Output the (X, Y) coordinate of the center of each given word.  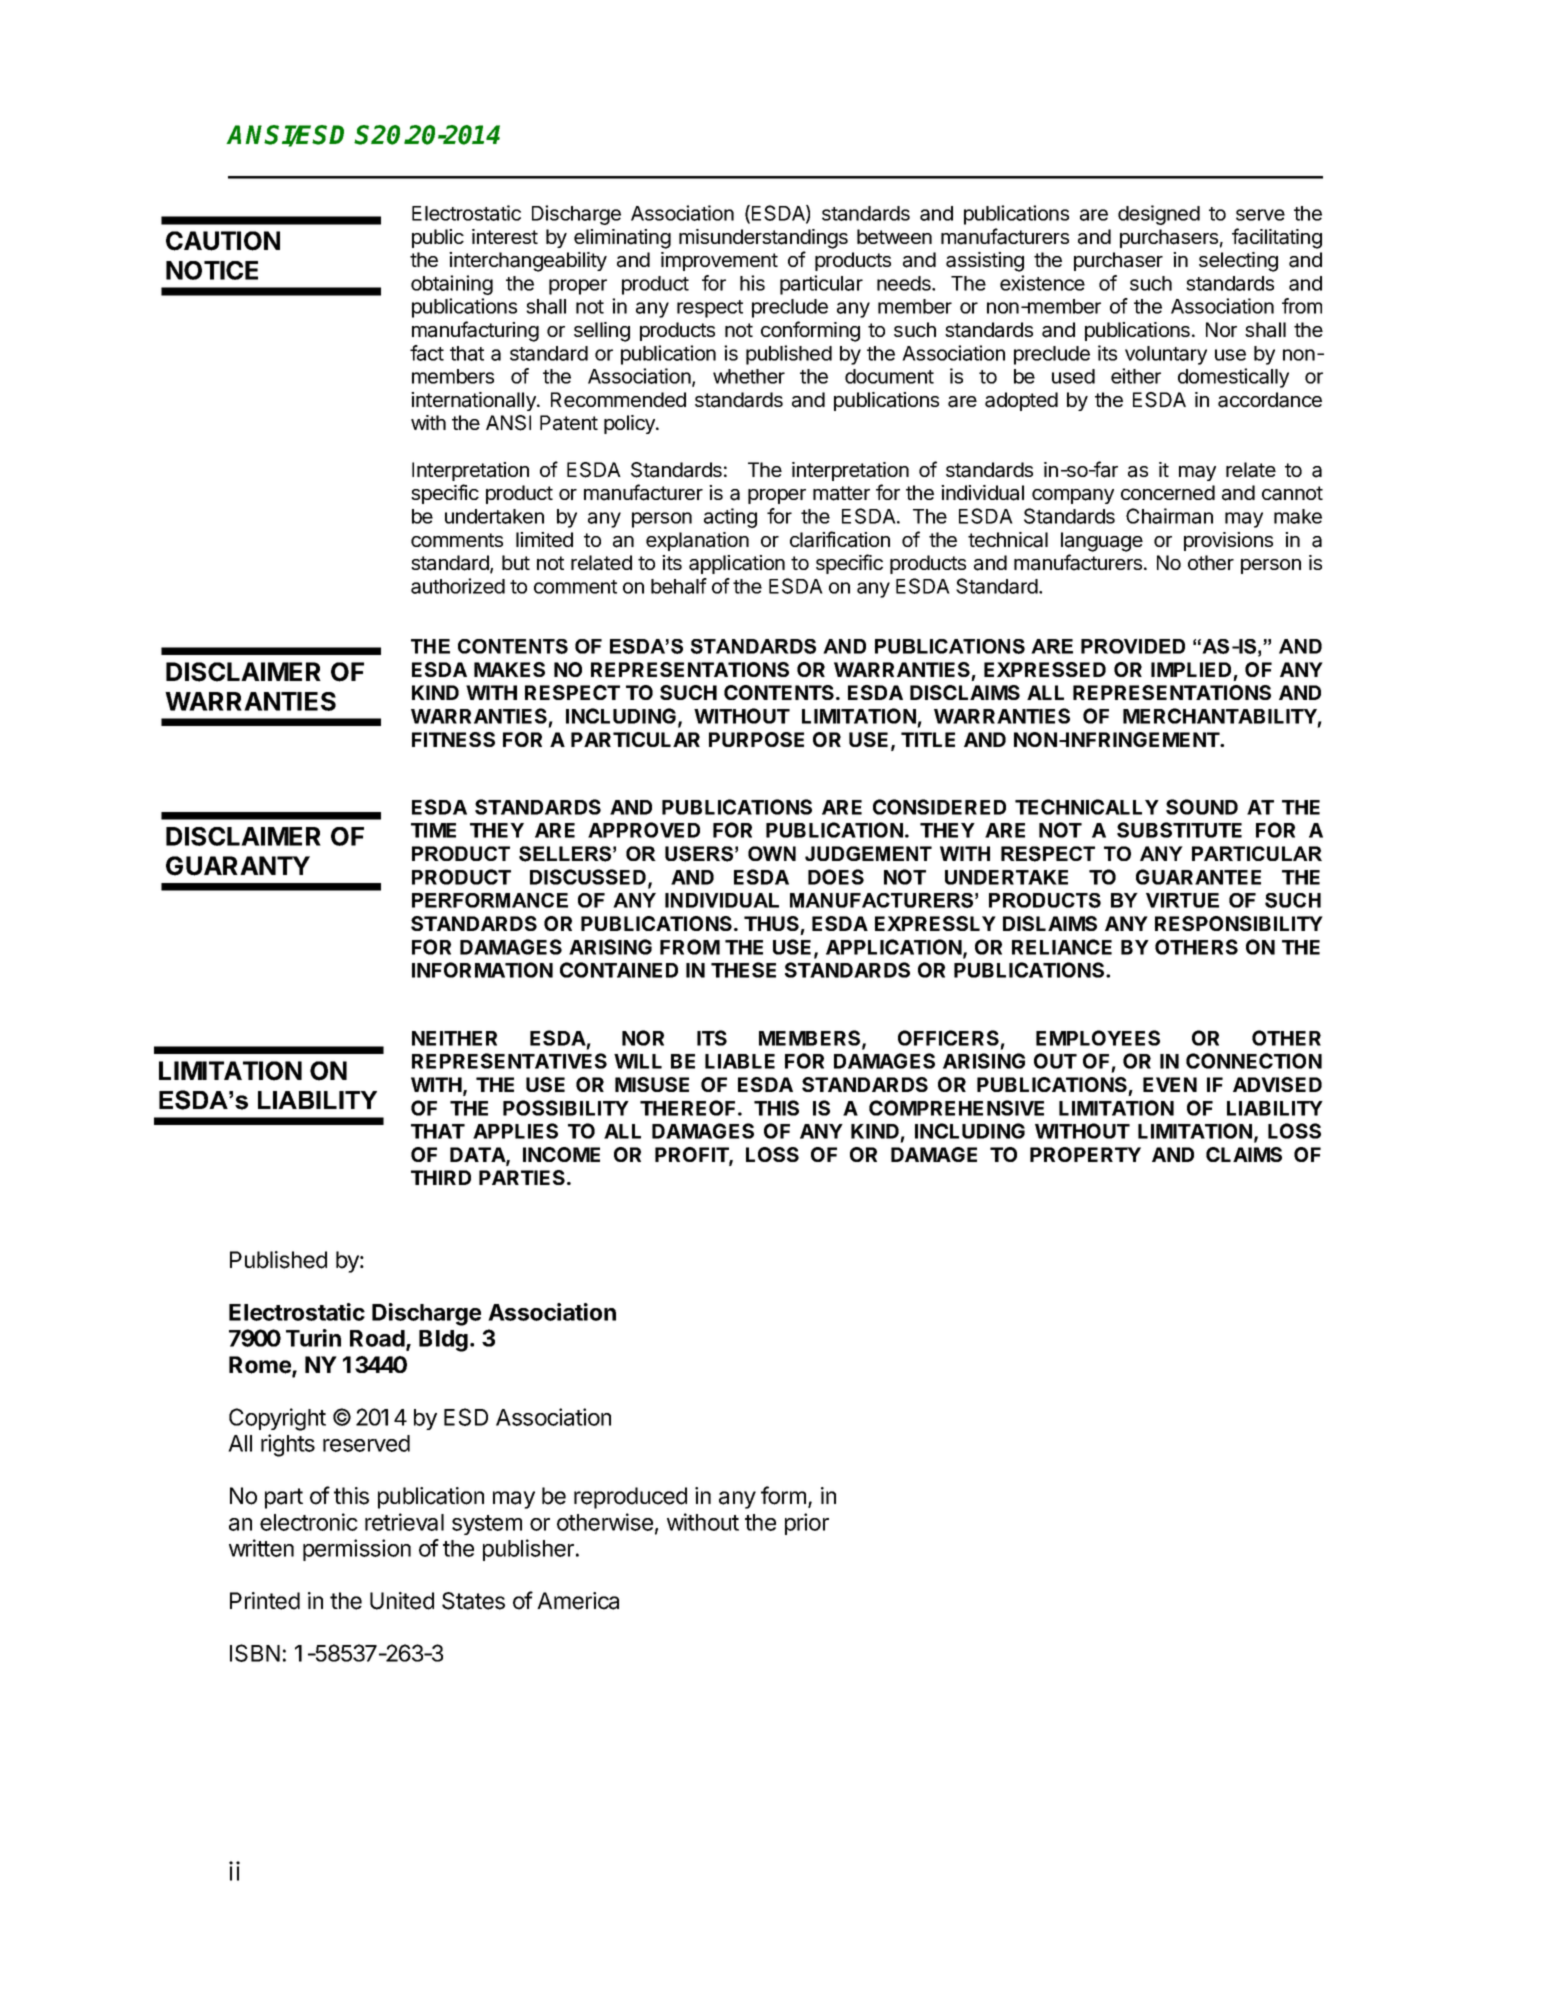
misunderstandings (763, 239)
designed (1159, 215)
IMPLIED (1191, 669)
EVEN (1170, 1084)
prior (807, 1524)
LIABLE (740, 1061)
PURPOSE (756, 739)
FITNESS (453, 739)
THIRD (441, 1177)
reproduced (630, 1498)
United (402, 1601)
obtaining (452, 285)
